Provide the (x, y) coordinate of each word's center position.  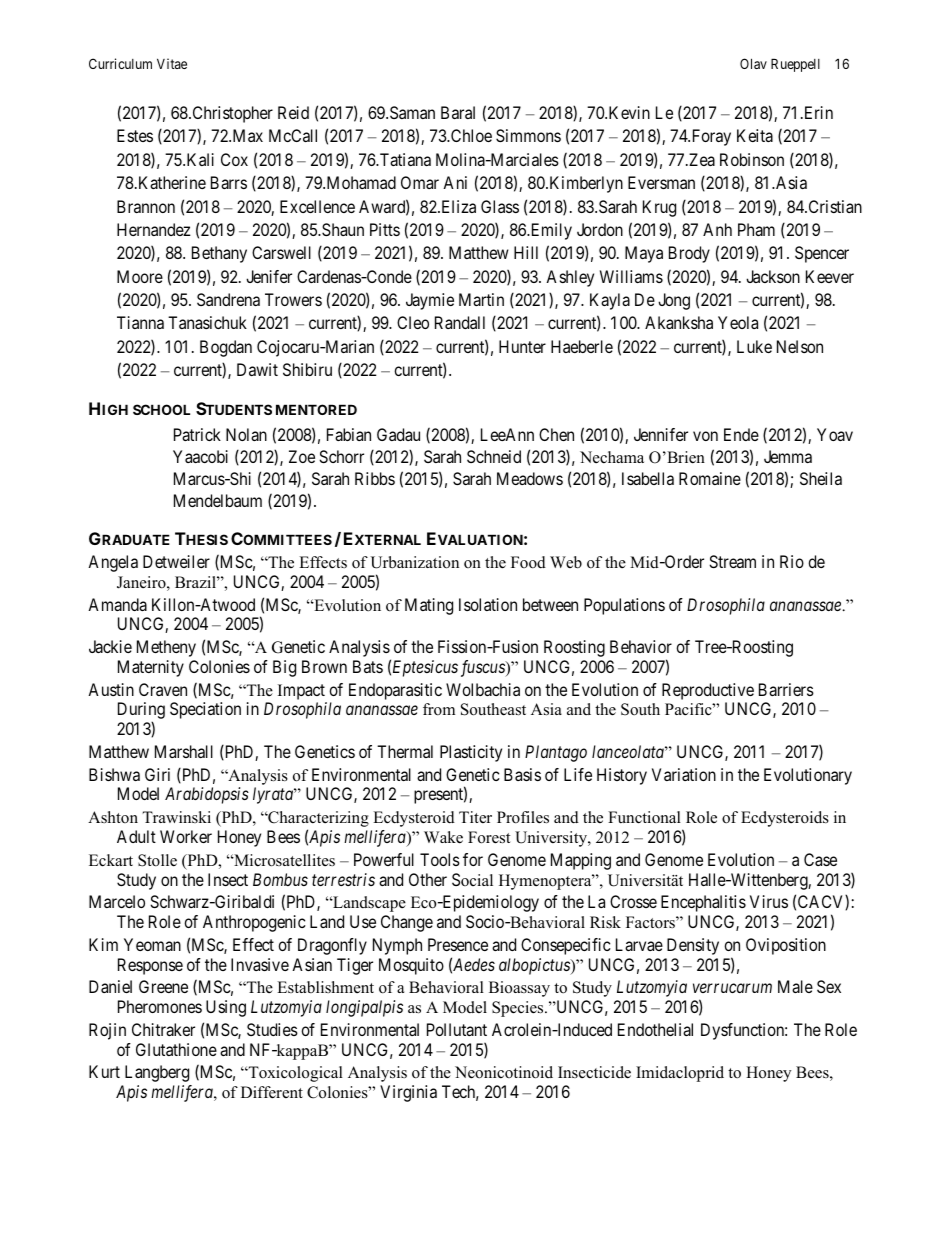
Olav (753, 63)
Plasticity (471, 753)
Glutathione (176, 1049)
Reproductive (709, 693)
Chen (556, 434)
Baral (458, 112)
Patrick (197, 434)
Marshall (184, 751)
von (705, 436)
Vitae (172, 63)
